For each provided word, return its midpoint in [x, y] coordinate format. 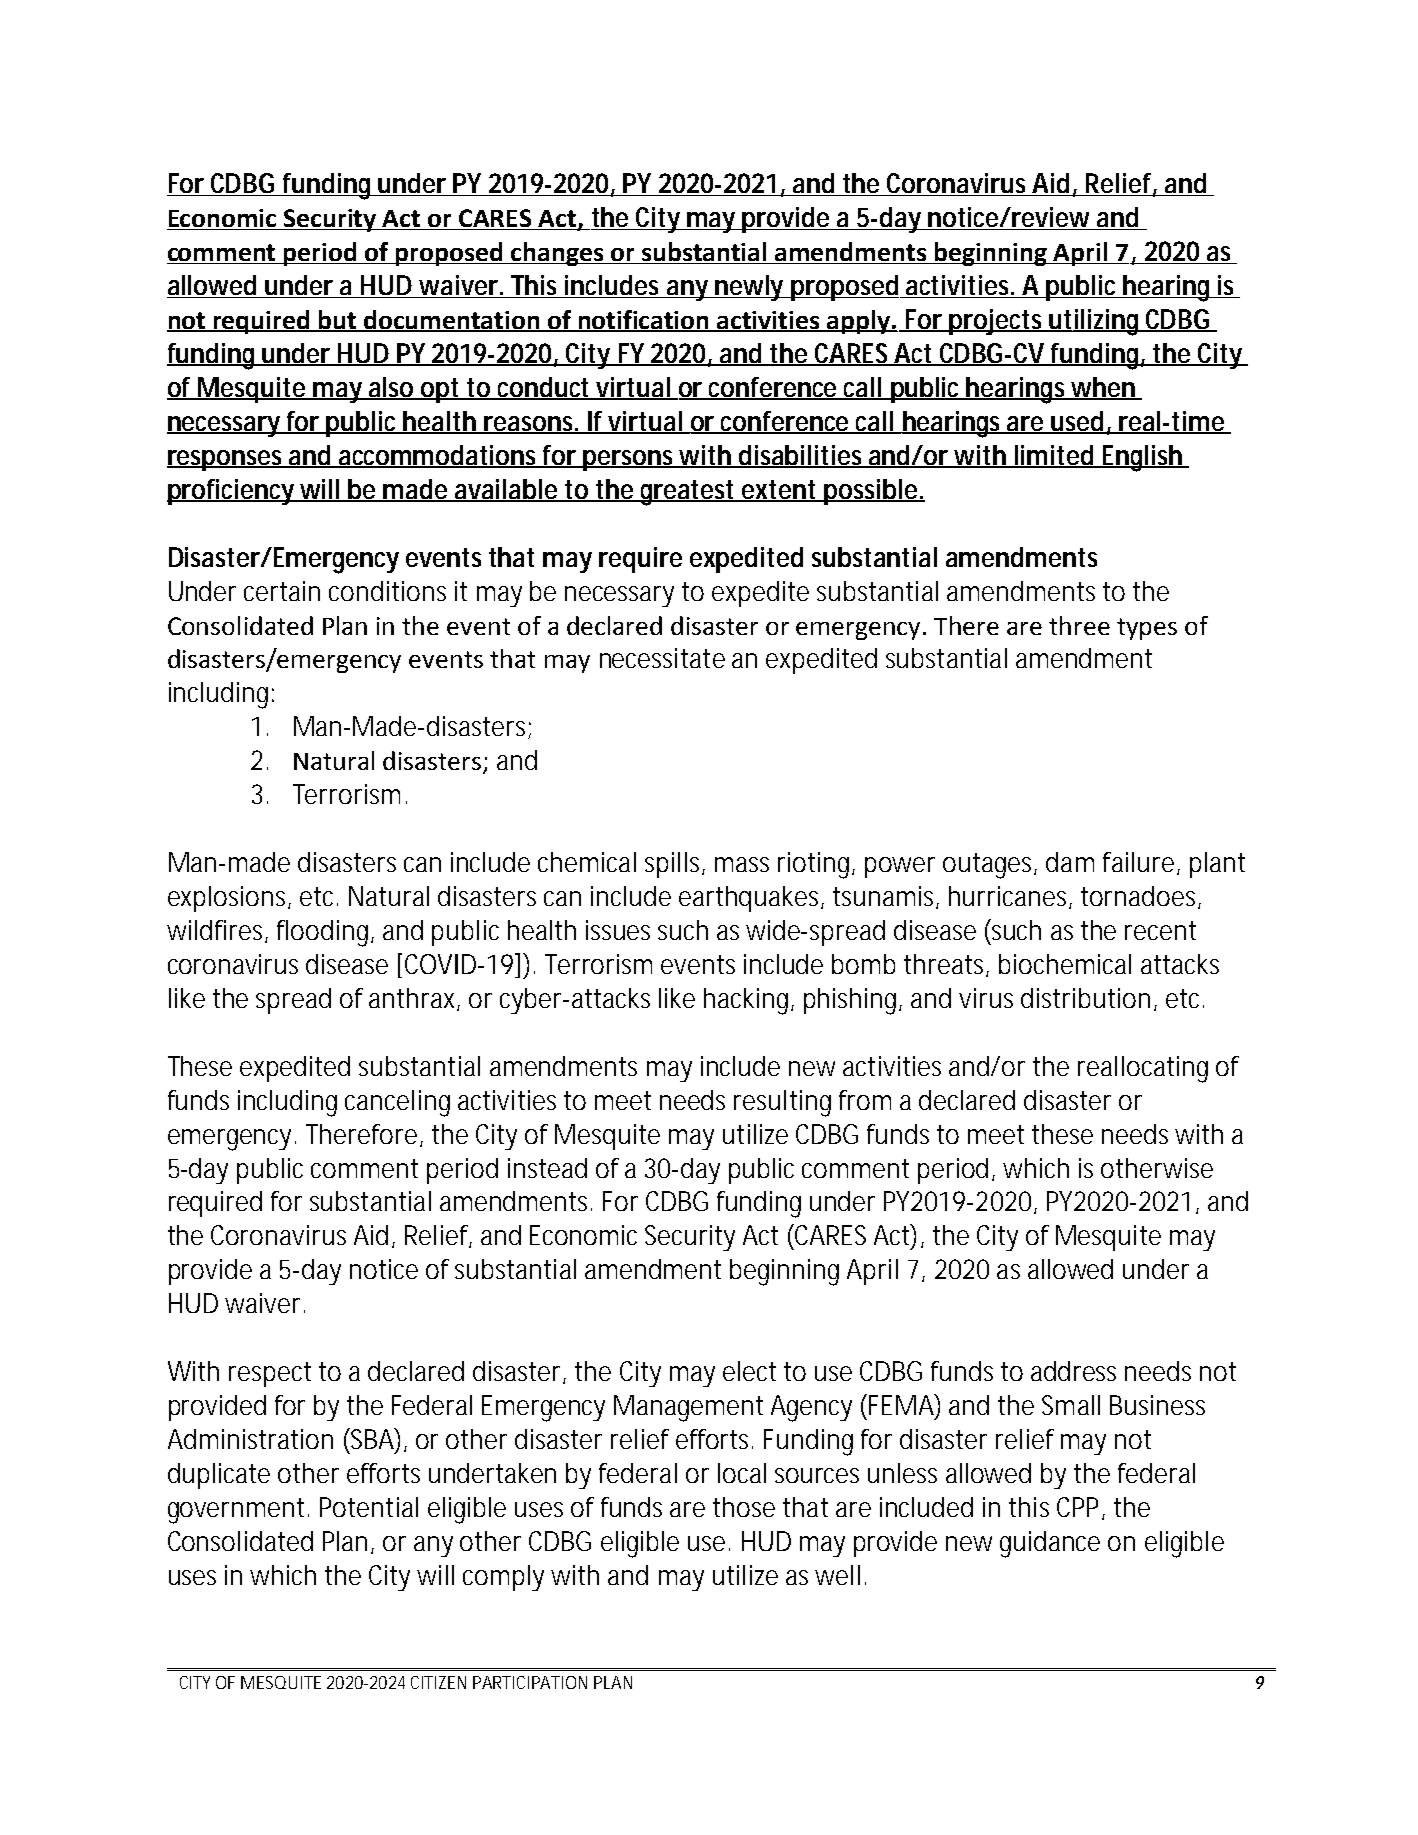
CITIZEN [438, 1682]
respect [270, 1374]
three [1079, 625]
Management [688, 1408]
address [1073, 1371]
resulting [782, 1103]
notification [644, 321]
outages [989, 866]
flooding [322, 933]
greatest [688, 493]
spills [672, 865]
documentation [452, 321]
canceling [397, 1103]
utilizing [1093, 322]
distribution [1085, 998]
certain [282, 591]
